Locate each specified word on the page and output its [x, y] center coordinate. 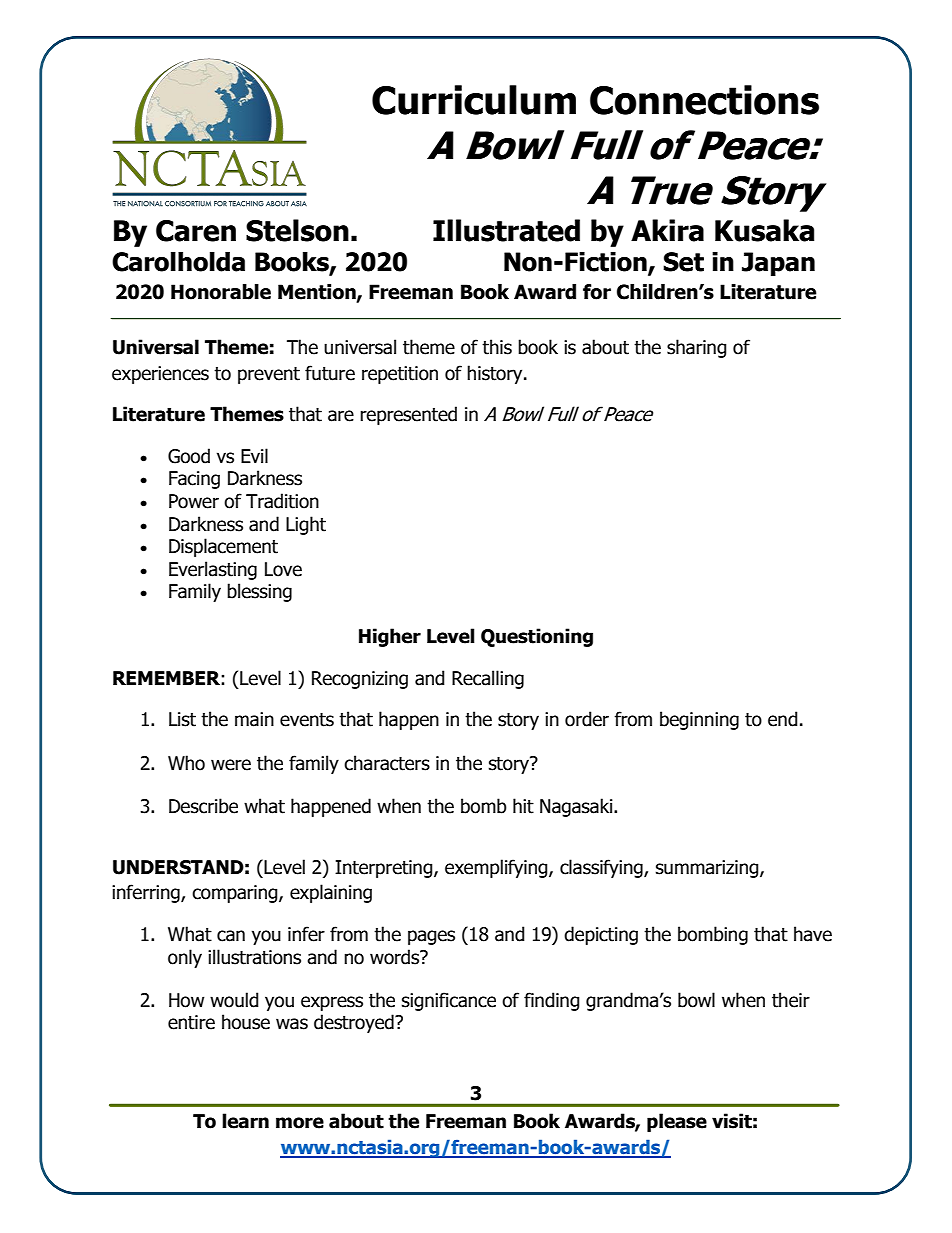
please [677, 1122]
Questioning [537, 637]
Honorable [221, 292]
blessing [259, 592]
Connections [704, 100]
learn [245, 1121]
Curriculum [474, 100]
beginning [699, 720]
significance [449, 1001]
